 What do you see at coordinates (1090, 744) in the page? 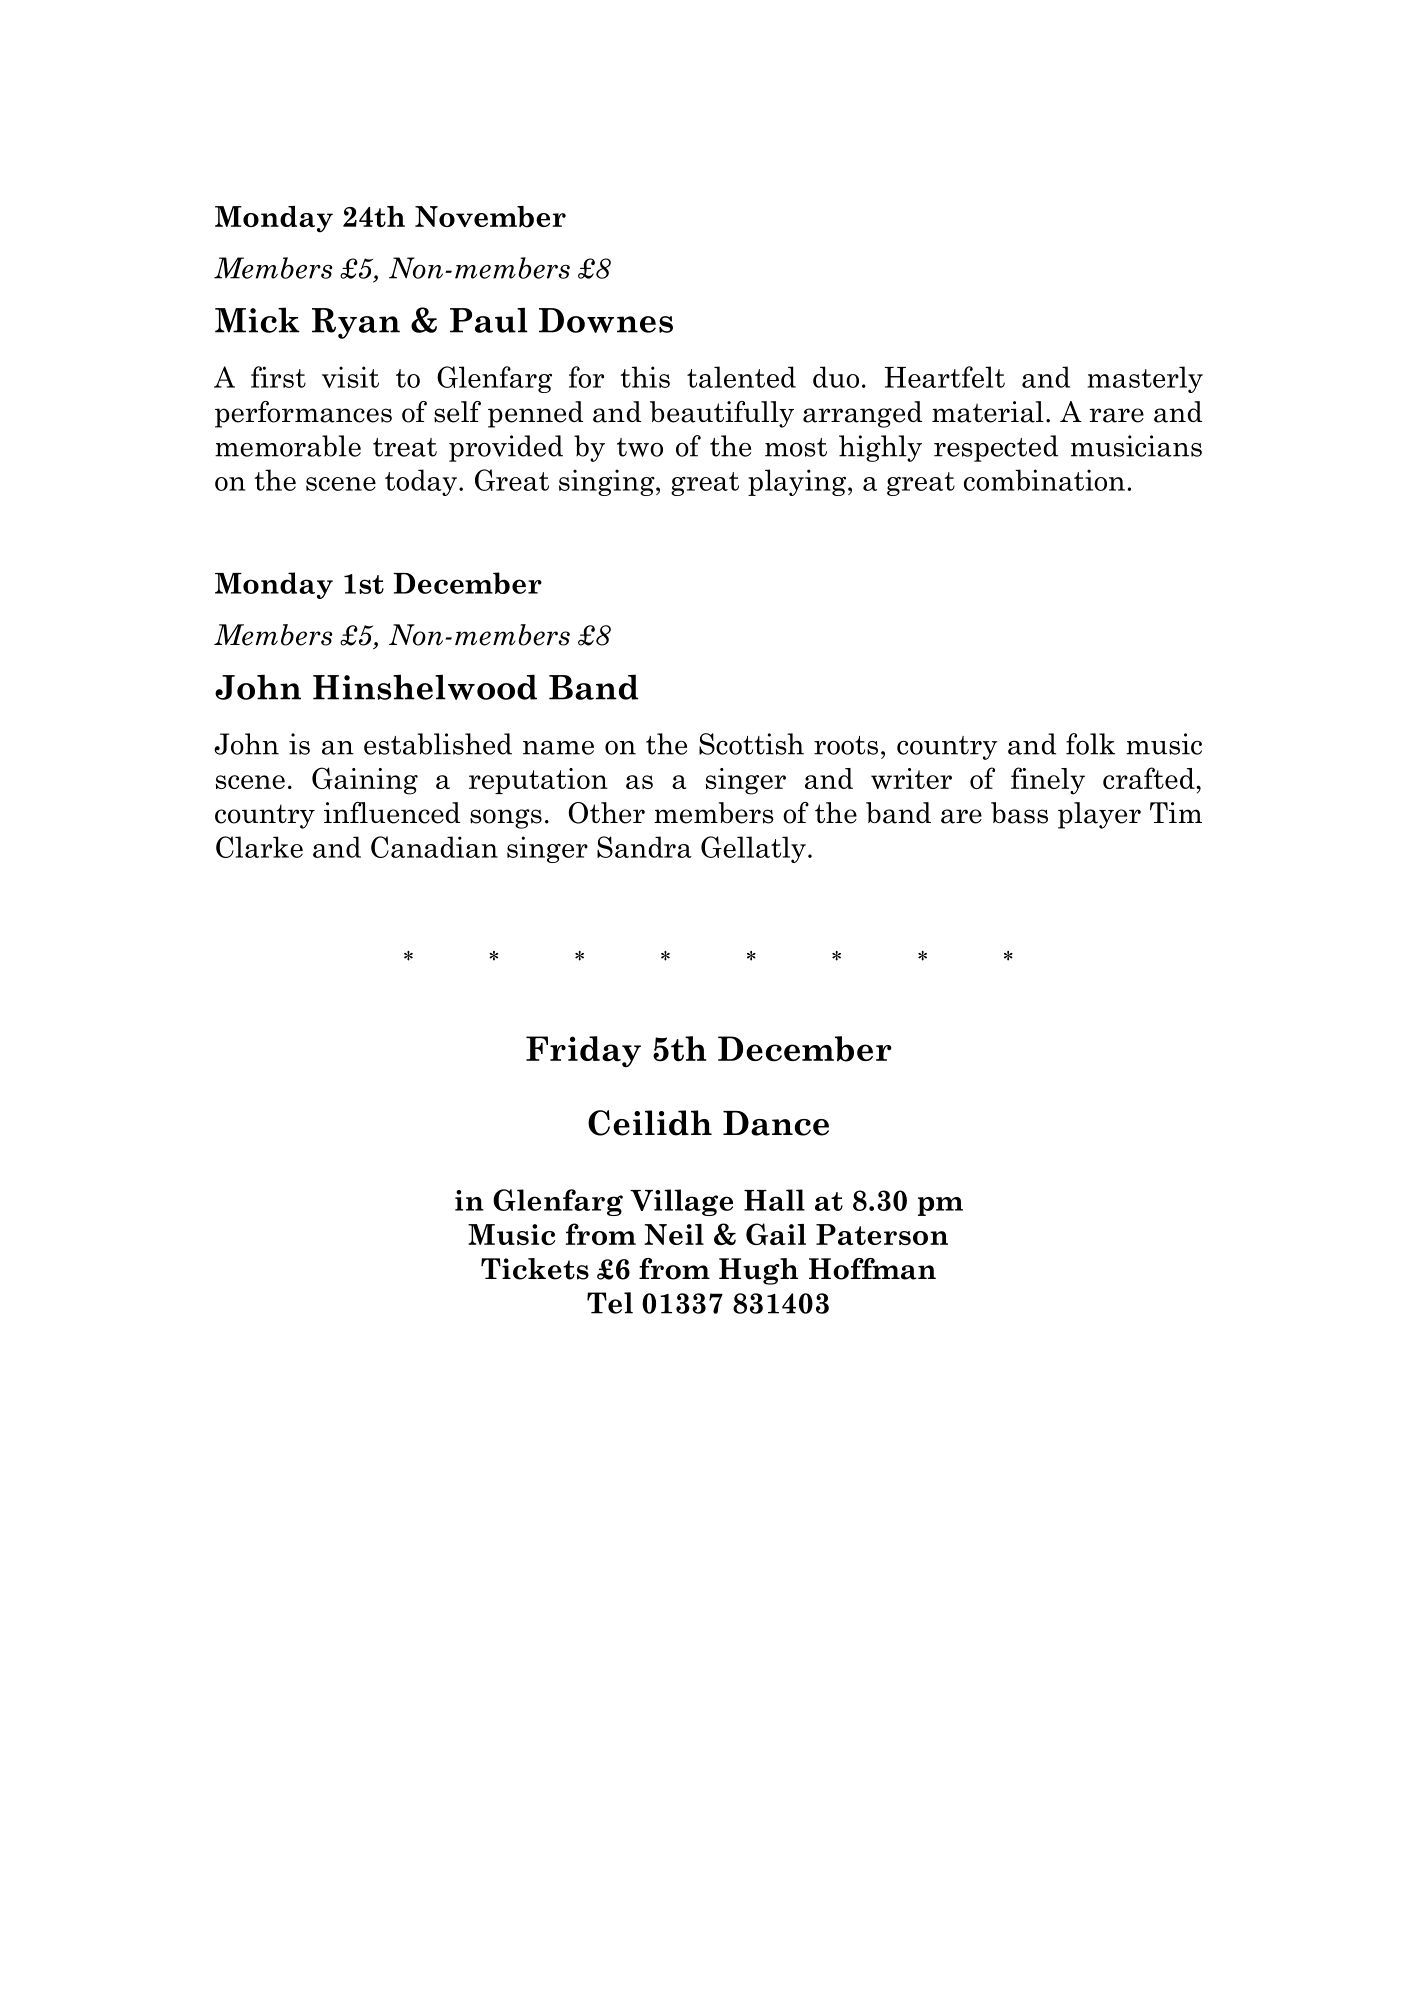
I see `folk` at bounding box center [1090, 744].
